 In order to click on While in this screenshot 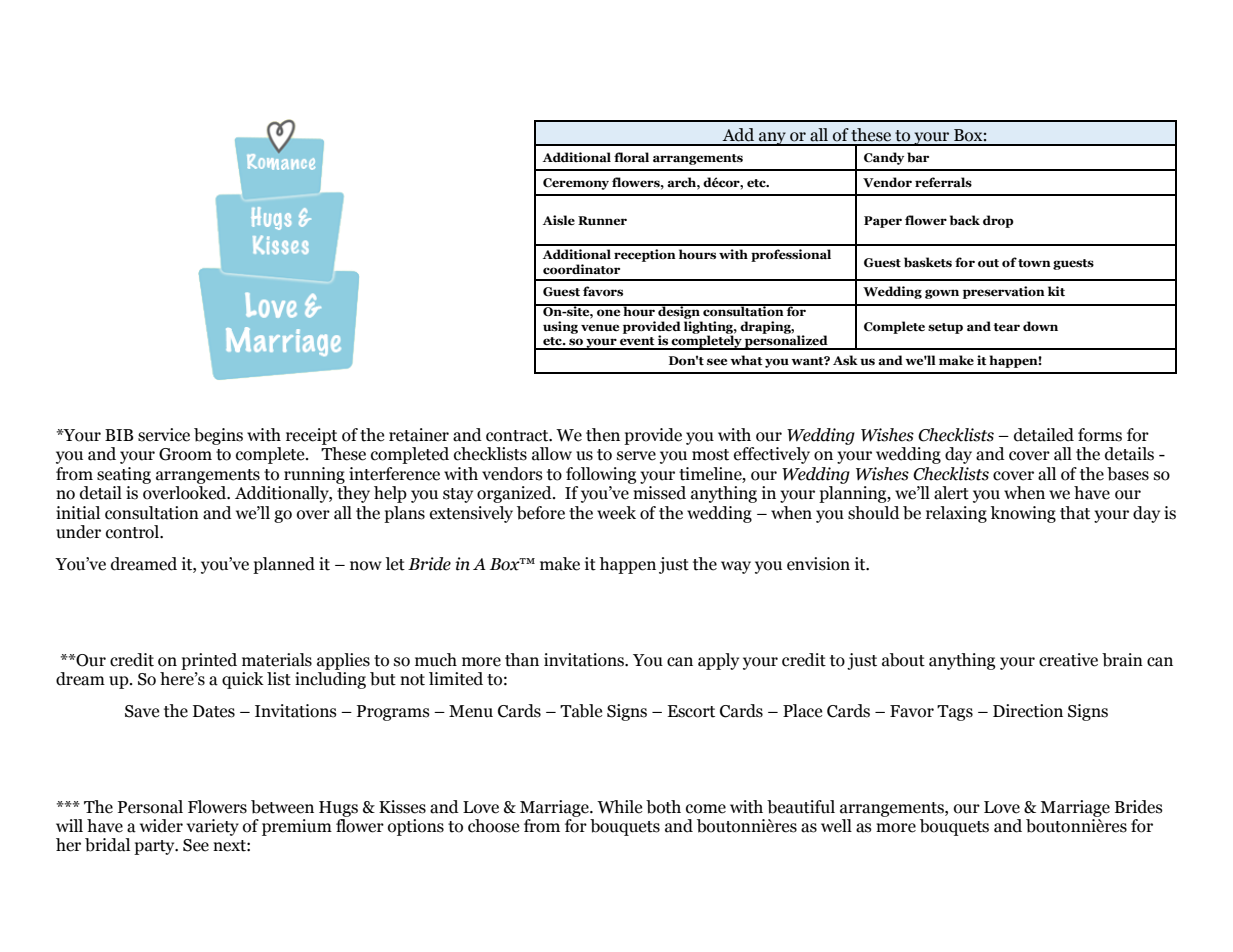, I will do `click(619, 807)`.
